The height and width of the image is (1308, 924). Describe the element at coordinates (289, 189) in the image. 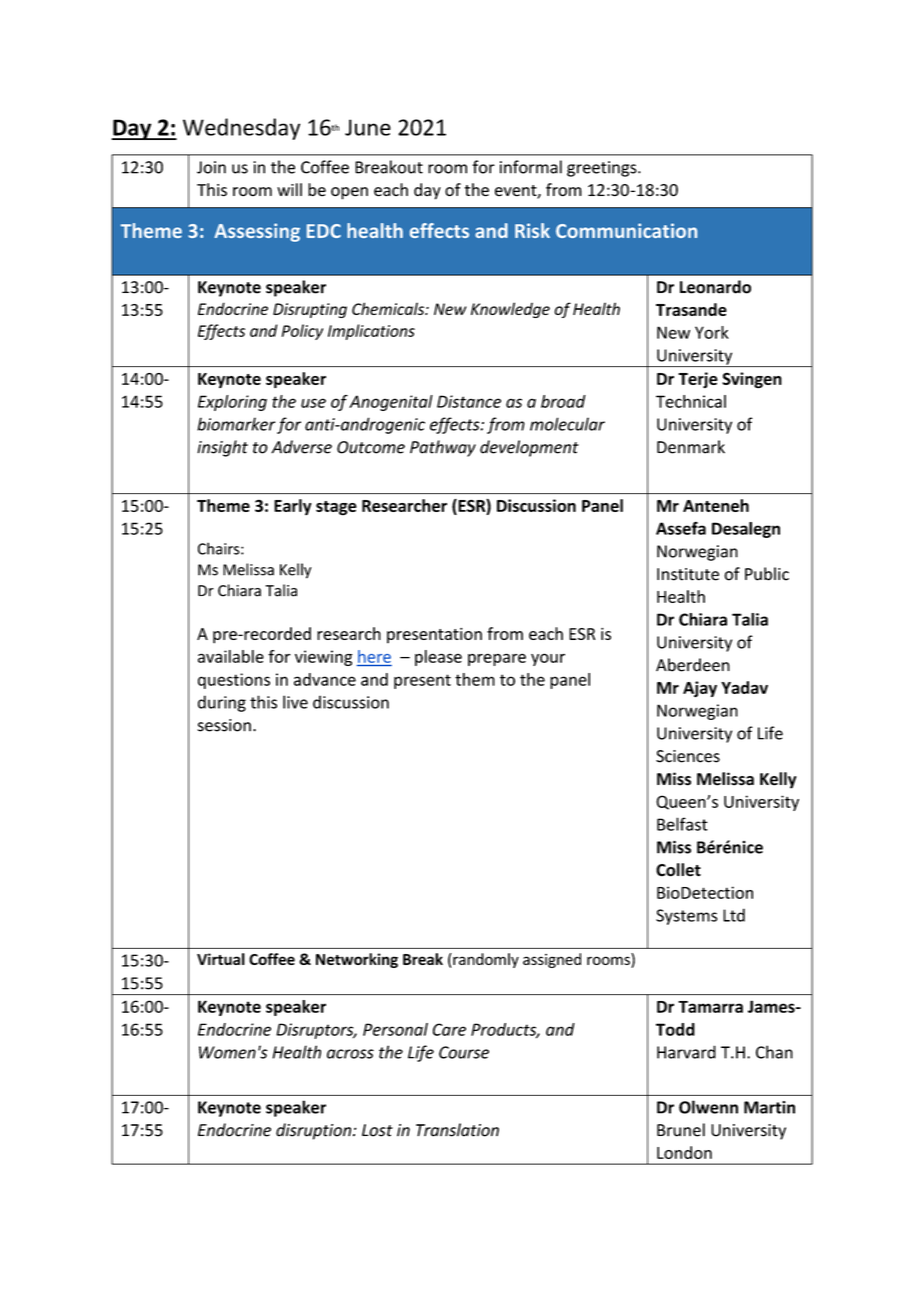

I see `will` at that location.
